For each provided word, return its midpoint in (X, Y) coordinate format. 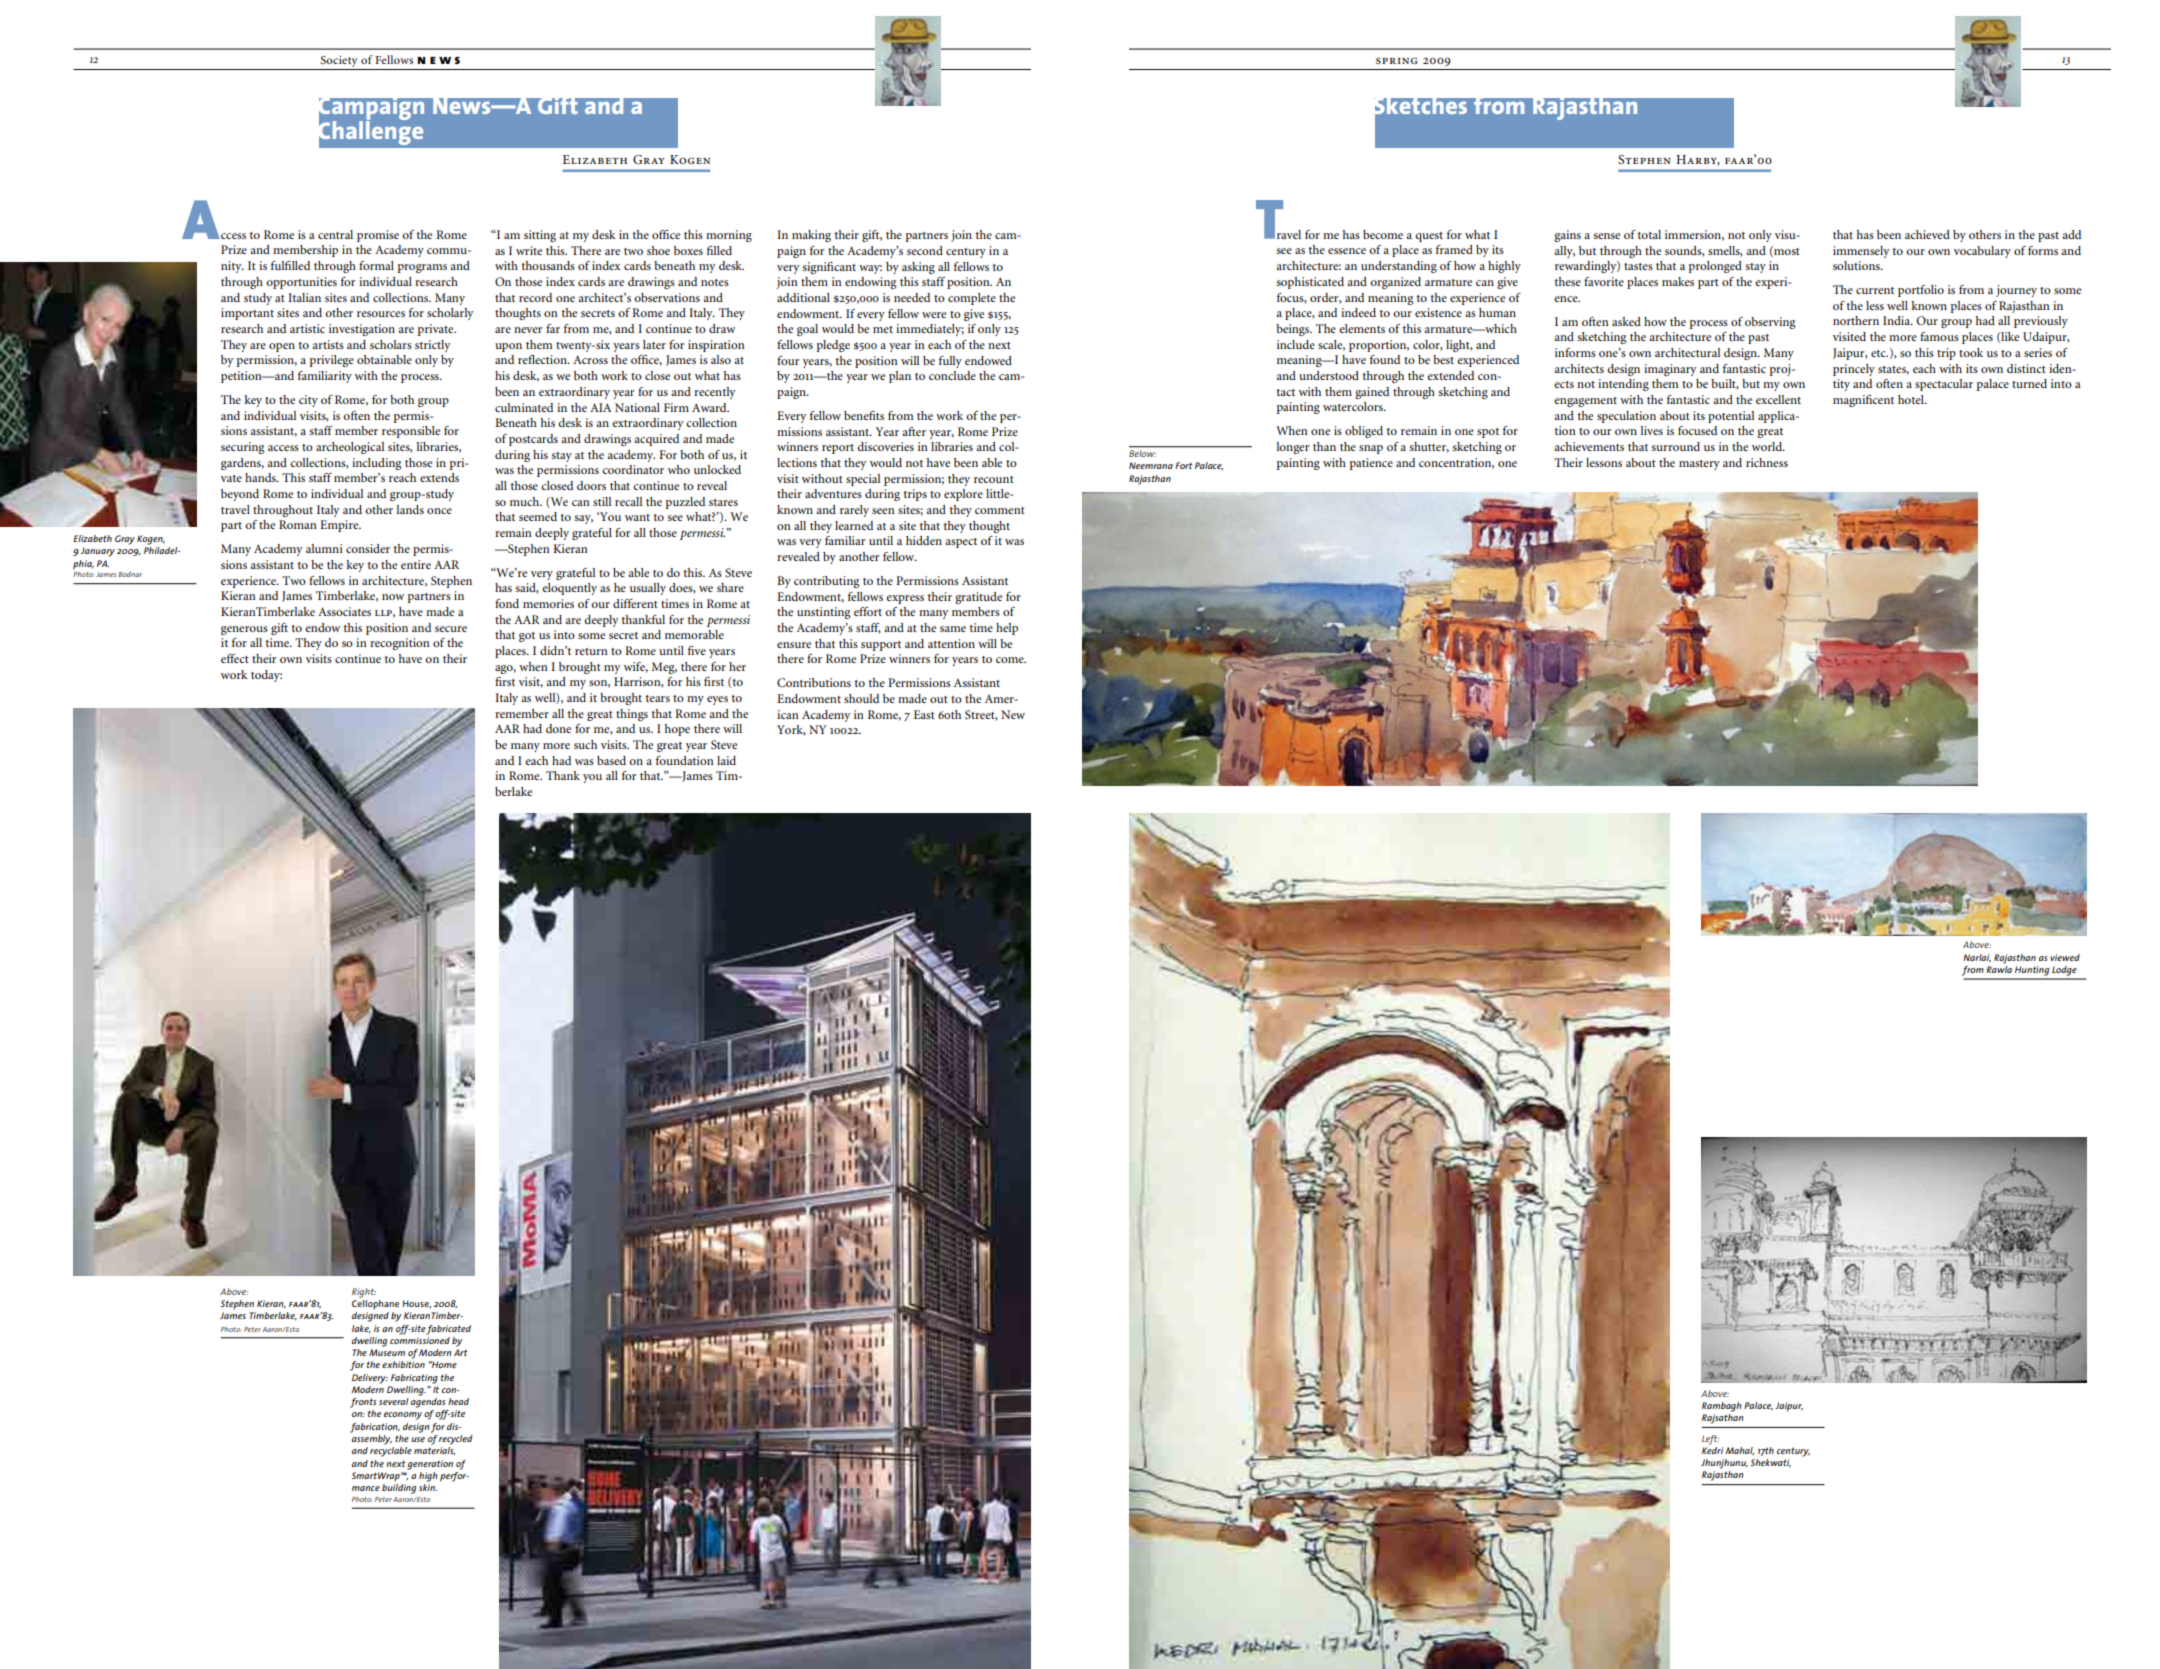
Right (364, 1293)
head (458, 1401)
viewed (2065, 957)
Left (1710, 1440)
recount (994, 479)
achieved (1927, 234)
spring (1397, 60)
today (266, 676)
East (924, 714)
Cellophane (375, 1303)
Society (339, 62)
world (1768, 446)
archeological (350, 448)
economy (403, 1416)
